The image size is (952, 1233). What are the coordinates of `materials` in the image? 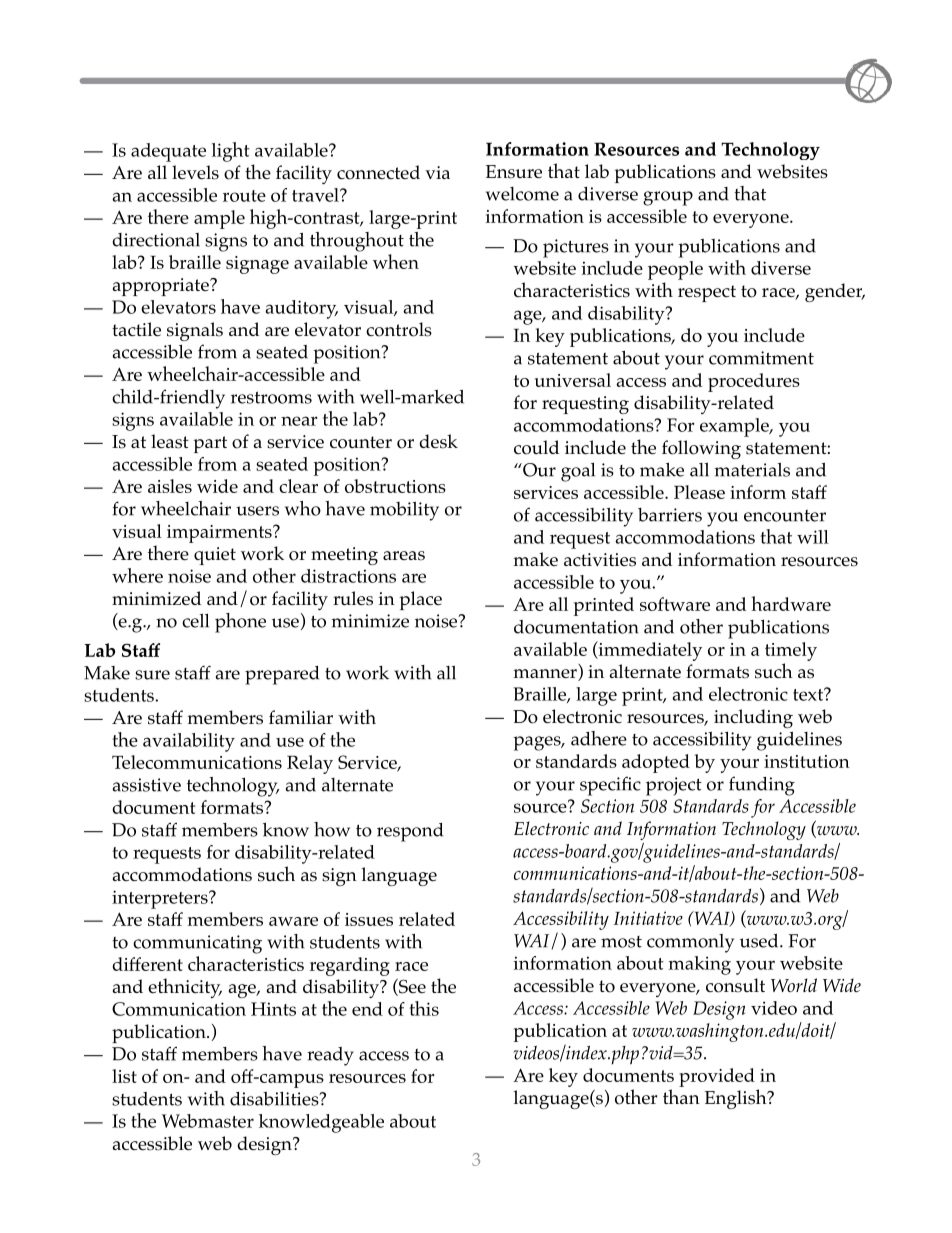 It's located at (752, 469).
